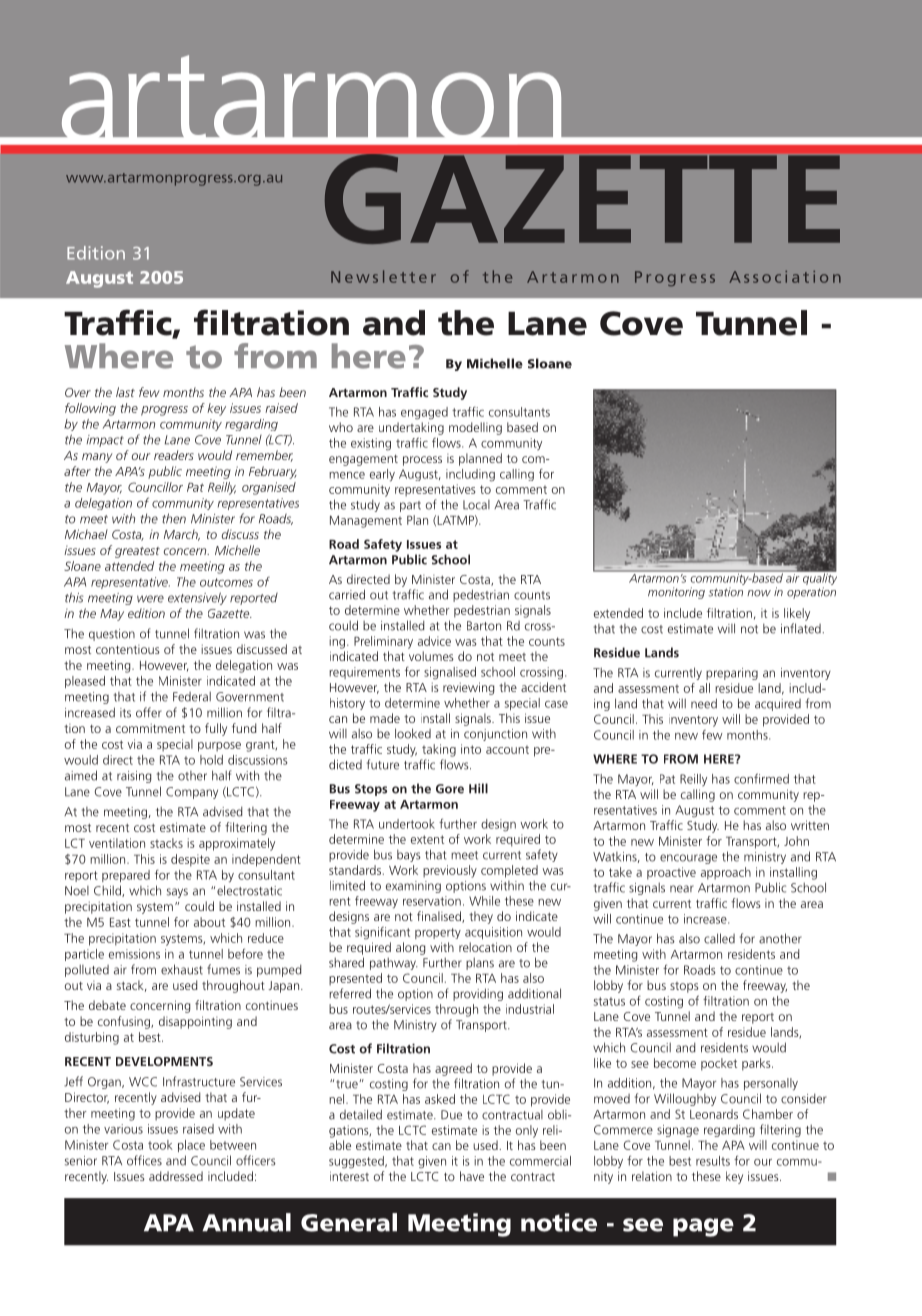 Image resolution: width=922 pixels, height=1316 pixels. Describe the element at coordinates (125, 392) in the image. I see `last` at that location.
